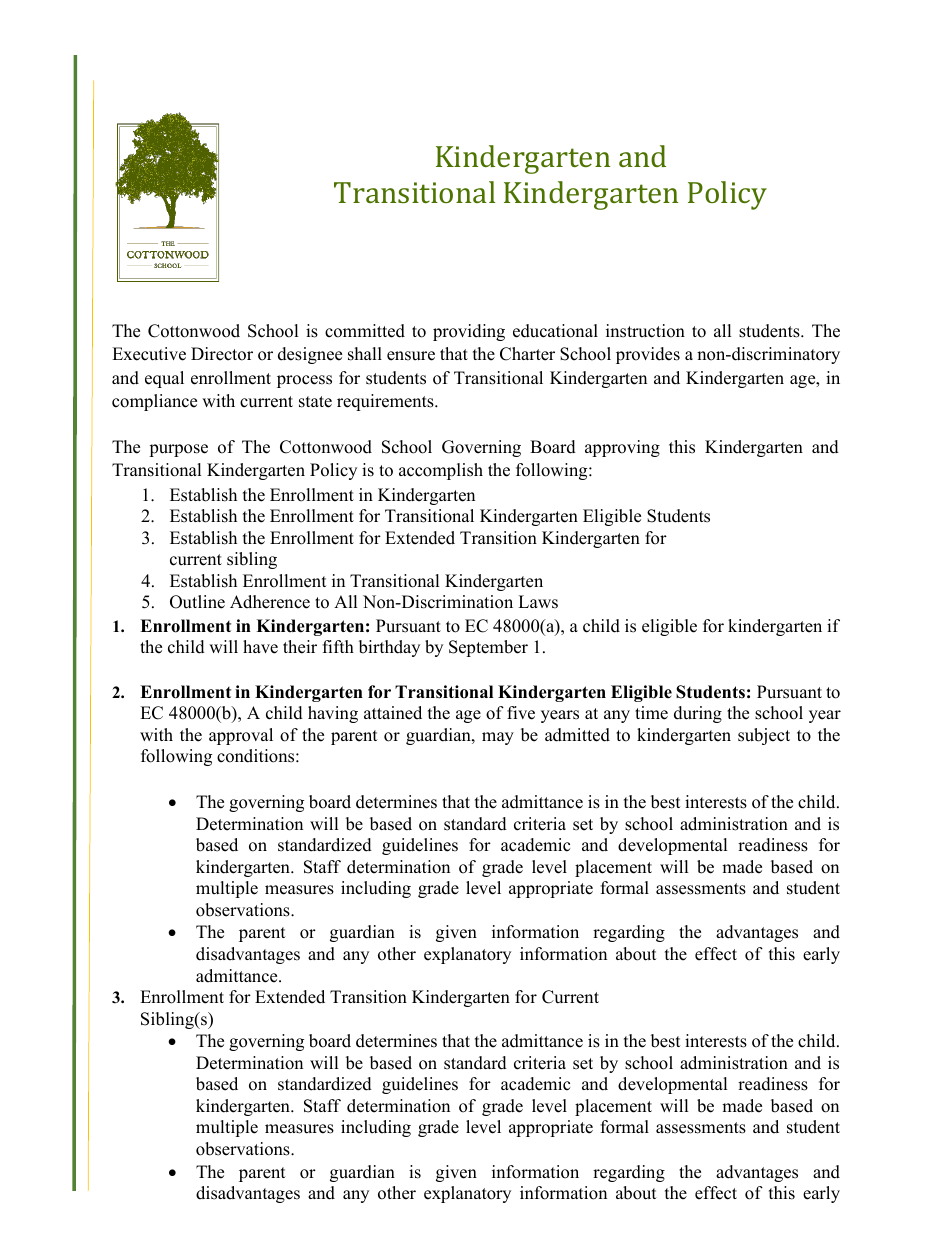  Describe the element at coordinates (648, 355) in the screenshot. I see `provides` at that location.
